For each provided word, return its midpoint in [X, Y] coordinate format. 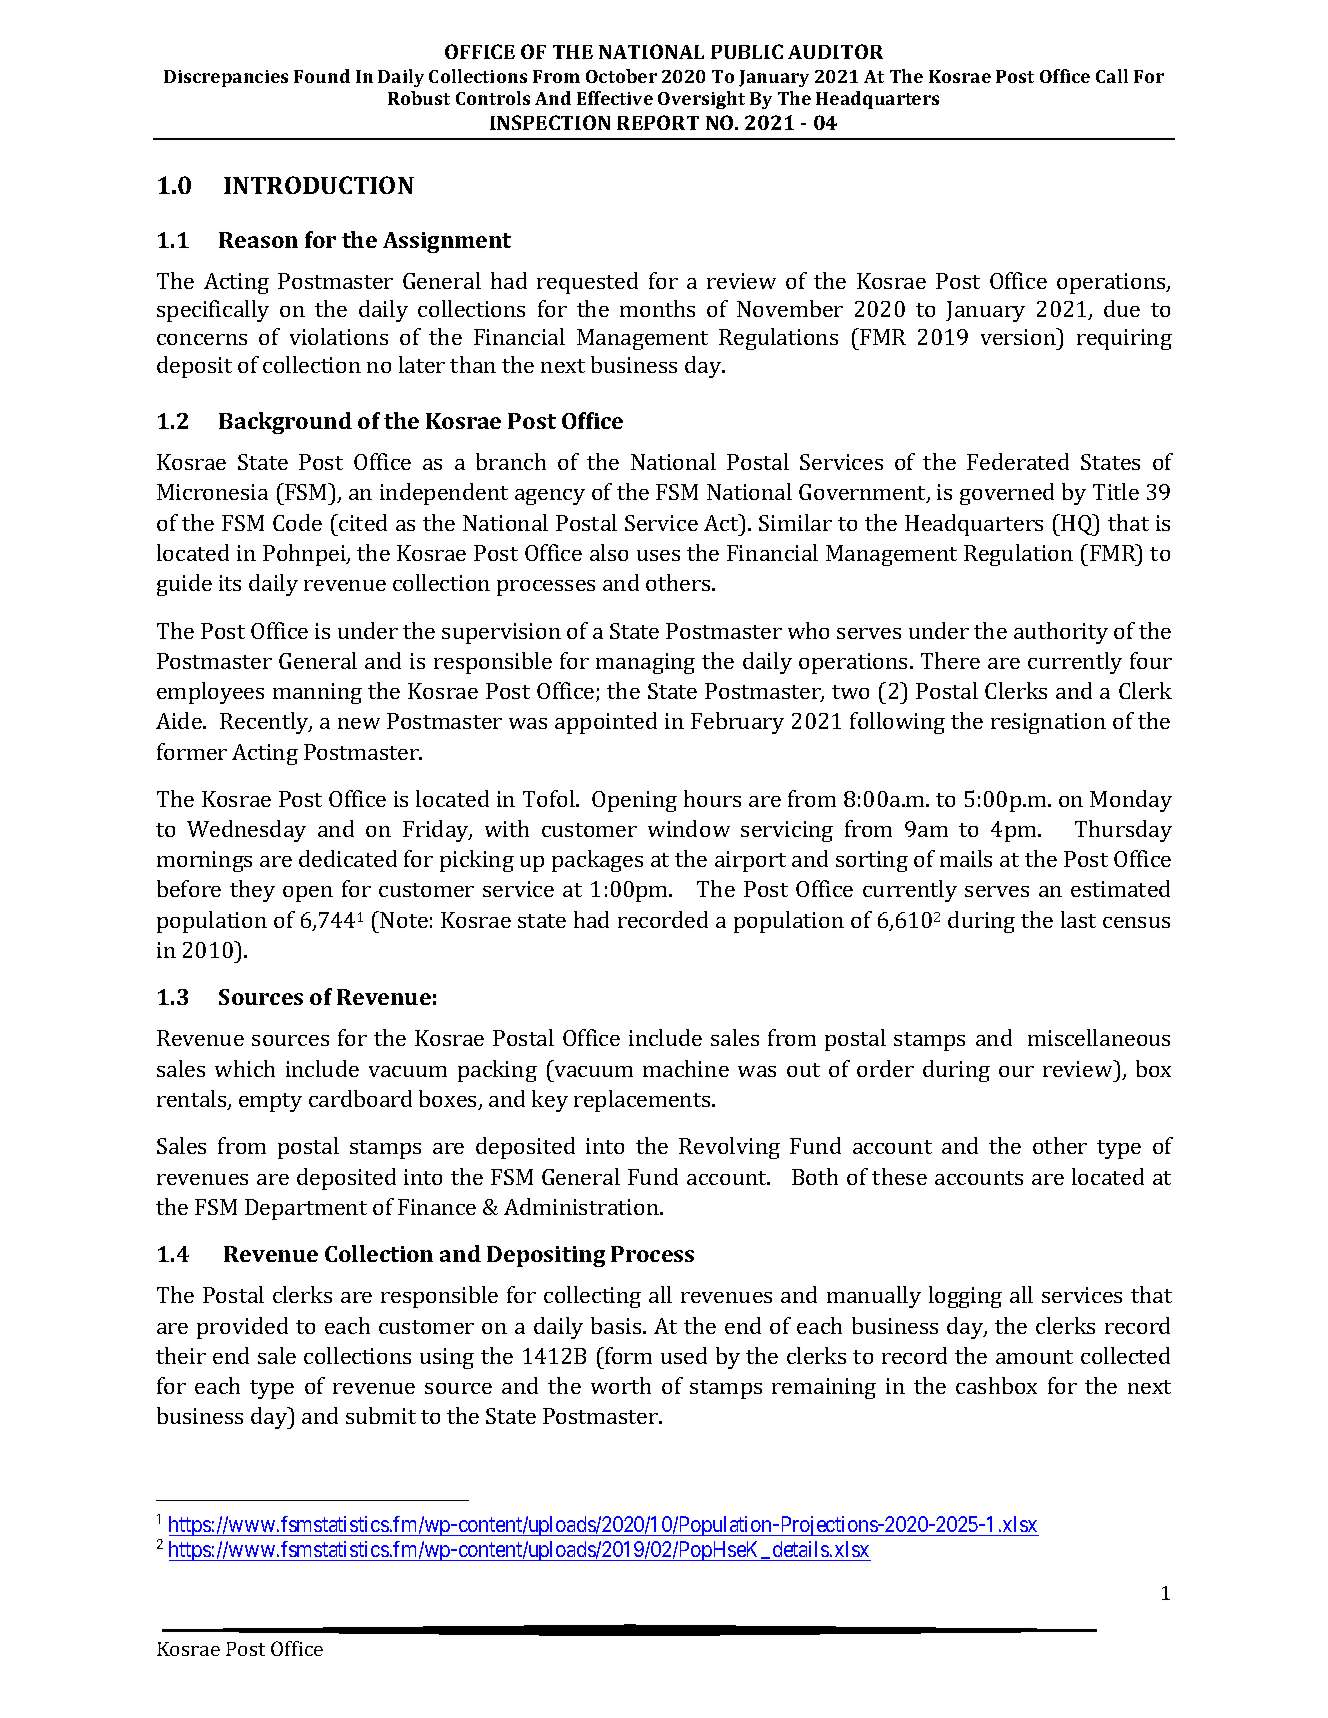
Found [322, 76]
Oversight [701, 100]
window [689, 828]
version [1019, 336]
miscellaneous [1099, 1037]
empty [270, 1102]
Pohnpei [305, 555]
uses [658, 555]
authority [1061, 633]
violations [339, 336]
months [657, 308]
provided [242, 1328]
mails [966, 858]
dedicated [348, 858]
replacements [643, 1101]
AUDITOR [835, 51]
